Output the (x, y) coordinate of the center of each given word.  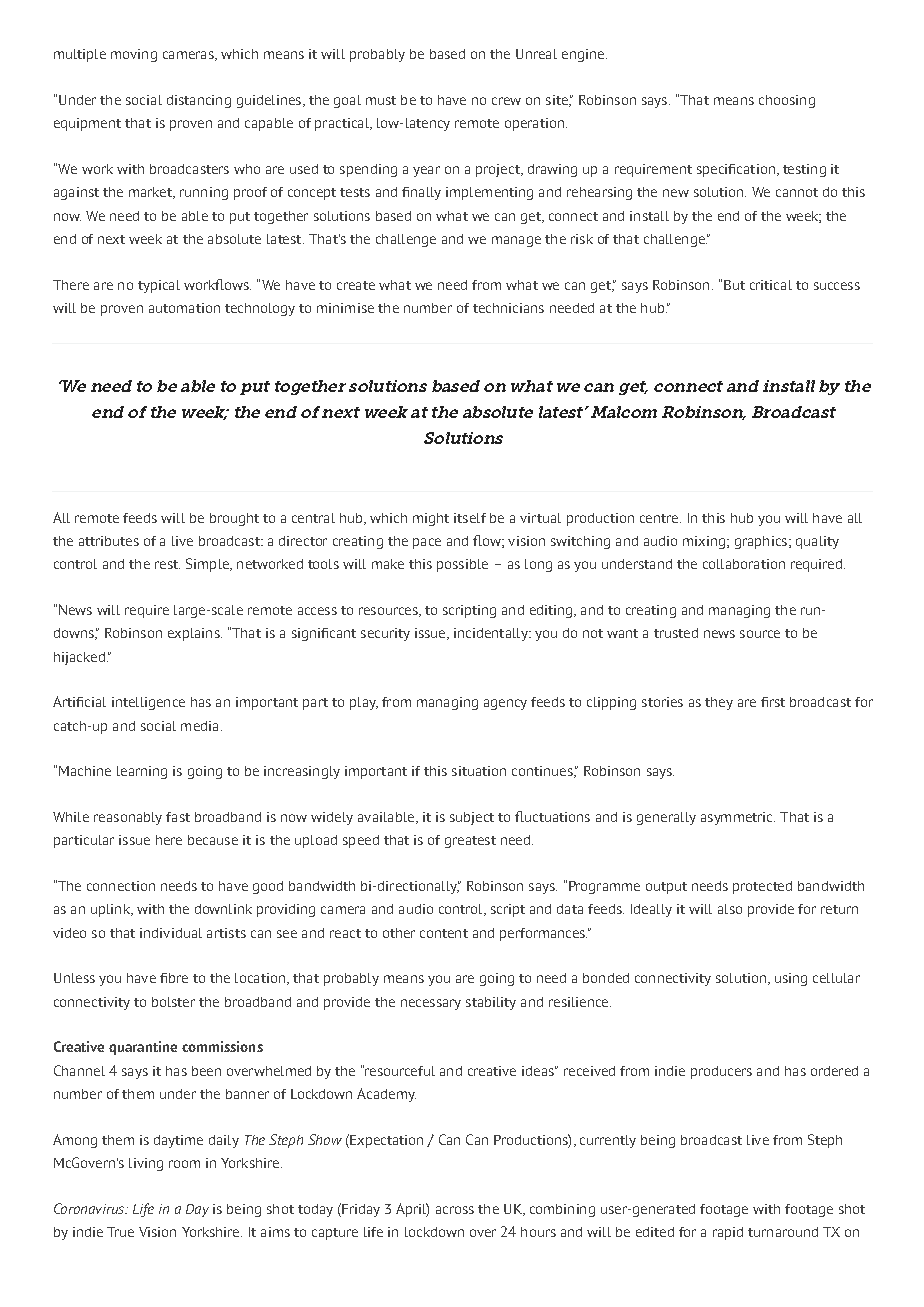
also (730, 909)
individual (171, 933)
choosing (787, 101)
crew (506, 101)
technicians (508, 308)
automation (184, 308)
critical (771, 285)
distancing (199, 101)
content (444, 933)
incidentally (492, 634)
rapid (728, 1233)
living (146, 1164)
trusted (676, 633)
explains (195, 634)
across (455, 1210)
